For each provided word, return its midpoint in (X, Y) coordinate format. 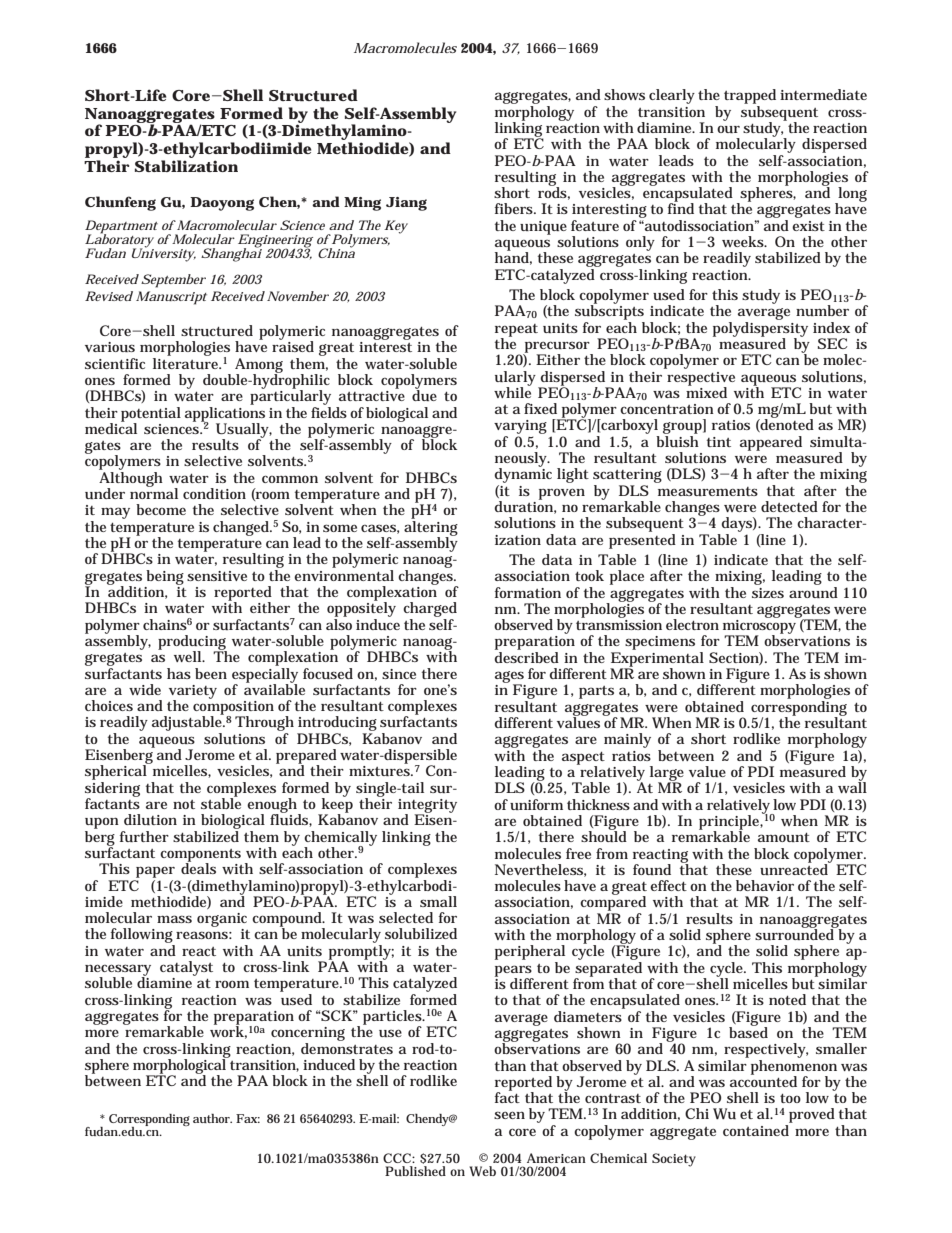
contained (757, 1129)
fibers (515, 208)
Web (482, 1171)
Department (121, 227)
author (212, 1118)
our (728, 129)
